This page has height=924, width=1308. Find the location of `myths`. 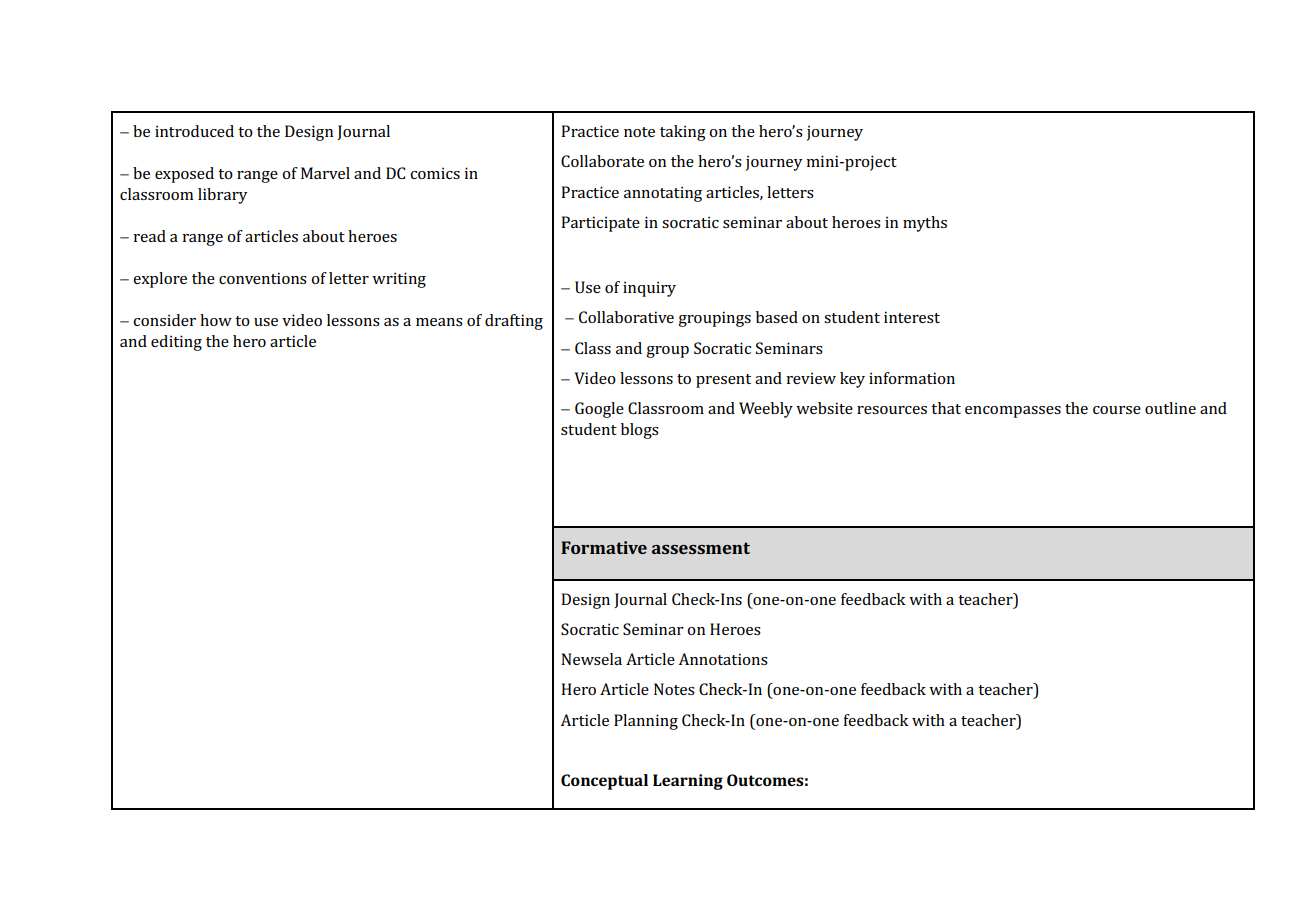

myths is located at coordinates (925, 224).
